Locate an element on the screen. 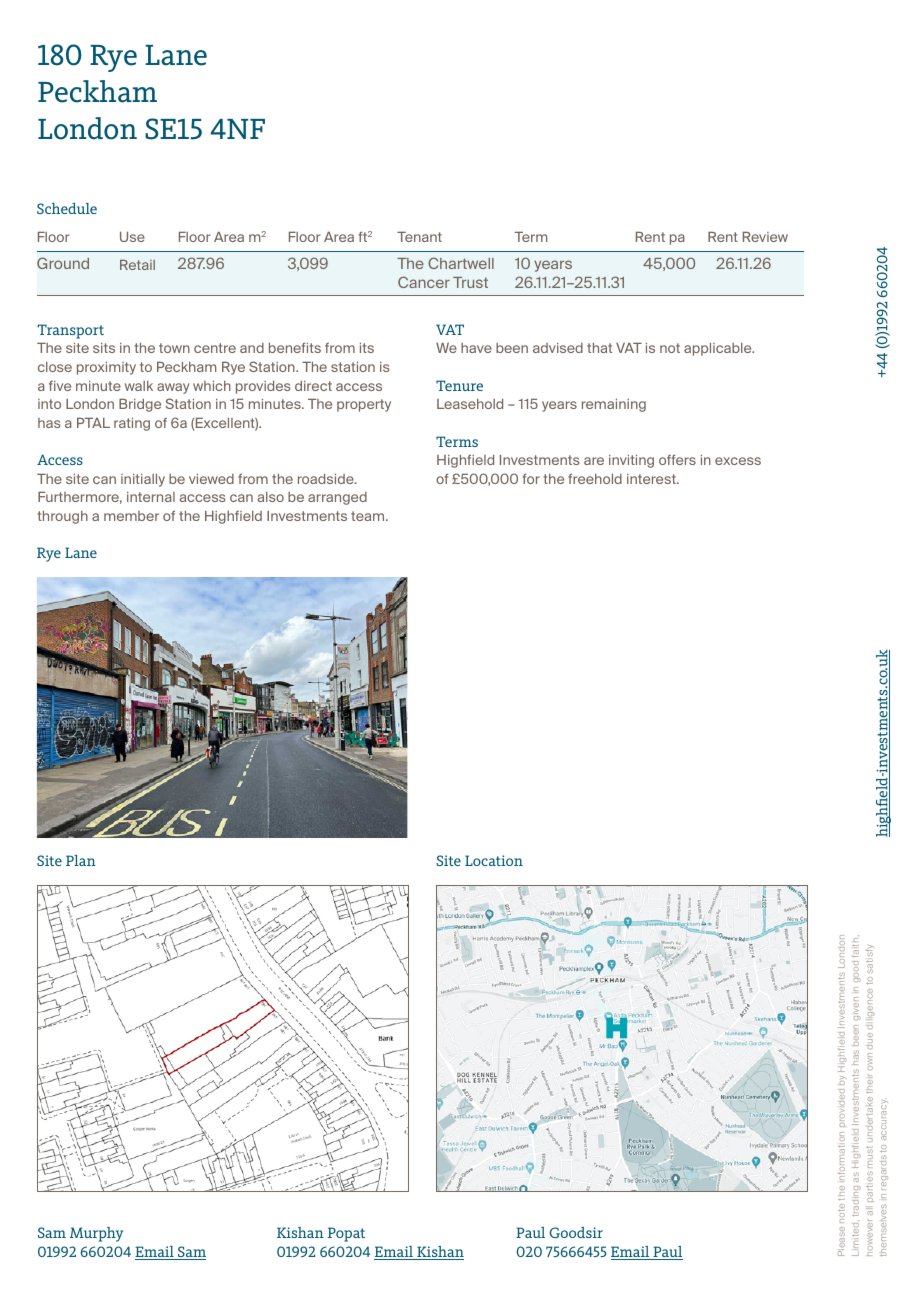 The height and width of the screenshot is (1304, 924). Location is located at coordinates (494, 860).
